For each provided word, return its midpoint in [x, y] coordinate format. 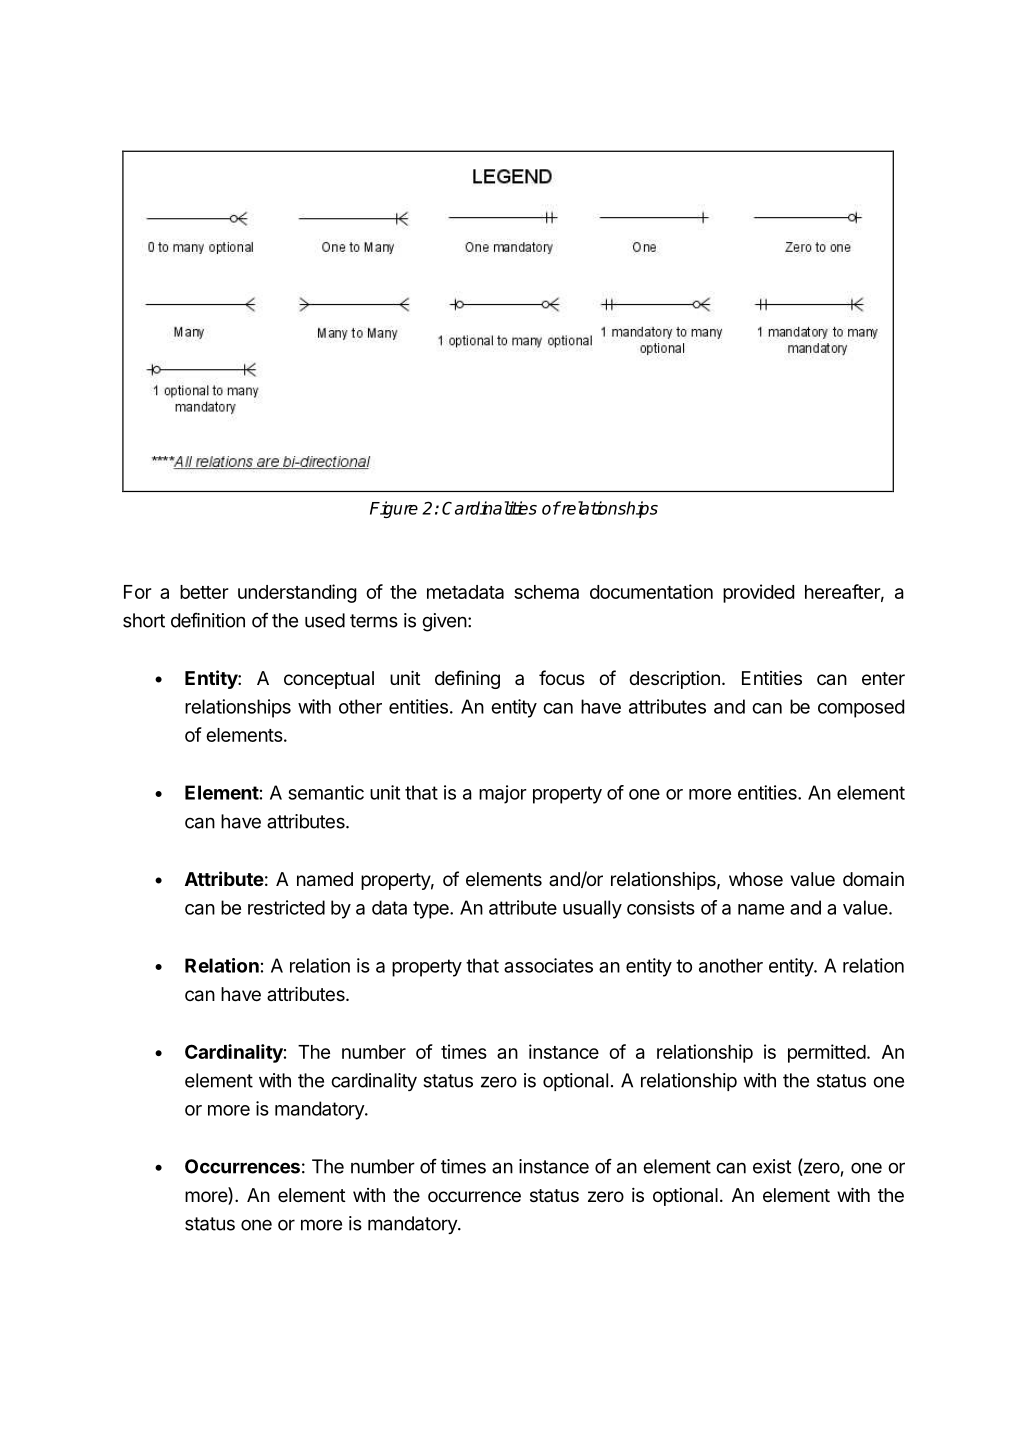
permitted [827, 1053]
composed [861, 708]
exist [772, 1166]
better [204, 592]
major [503, 794]
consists [661, 907]
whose [756, 879]
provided [758, 593]
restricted [286, 907]
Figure [394, 509]
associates [548, 965]
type [432, 910]
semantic [326, 792]
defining [467, 679]
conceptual [329, 680]
